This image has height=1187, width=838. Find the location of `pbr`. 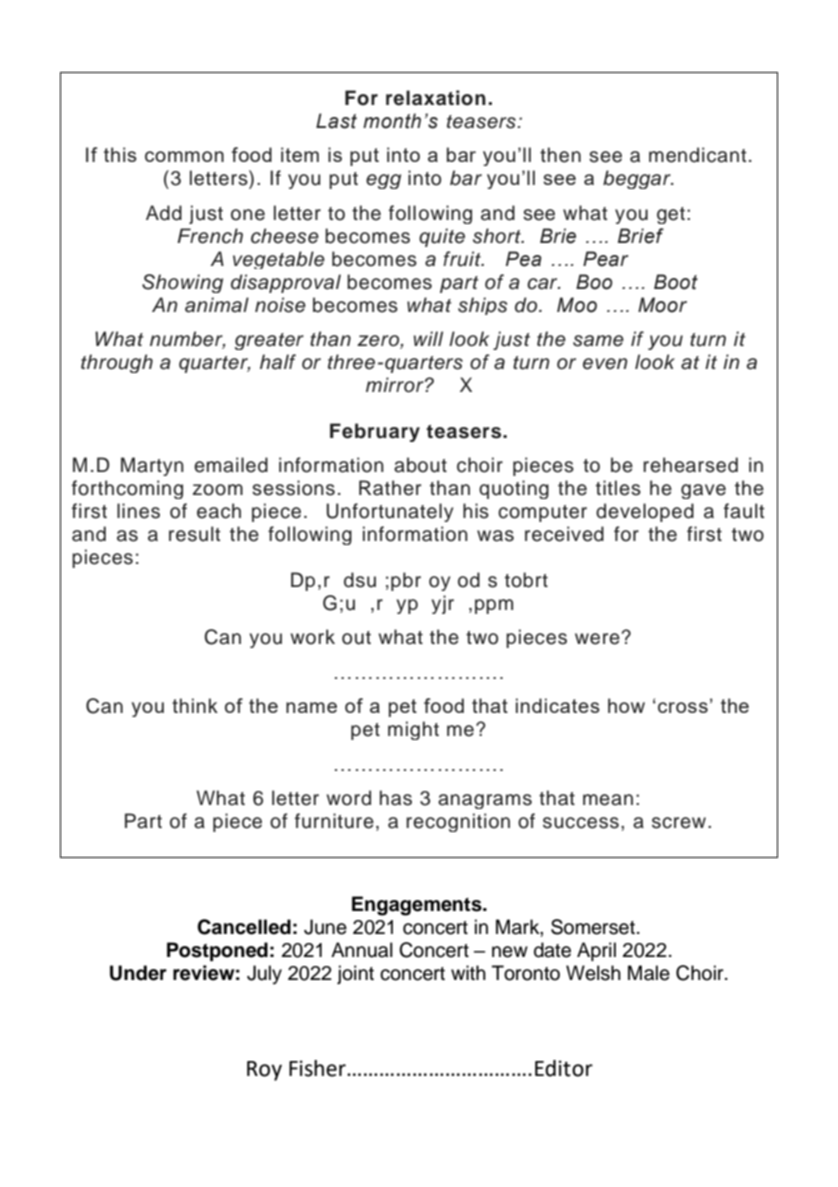

pbr is located at coordinates (406, 581).
